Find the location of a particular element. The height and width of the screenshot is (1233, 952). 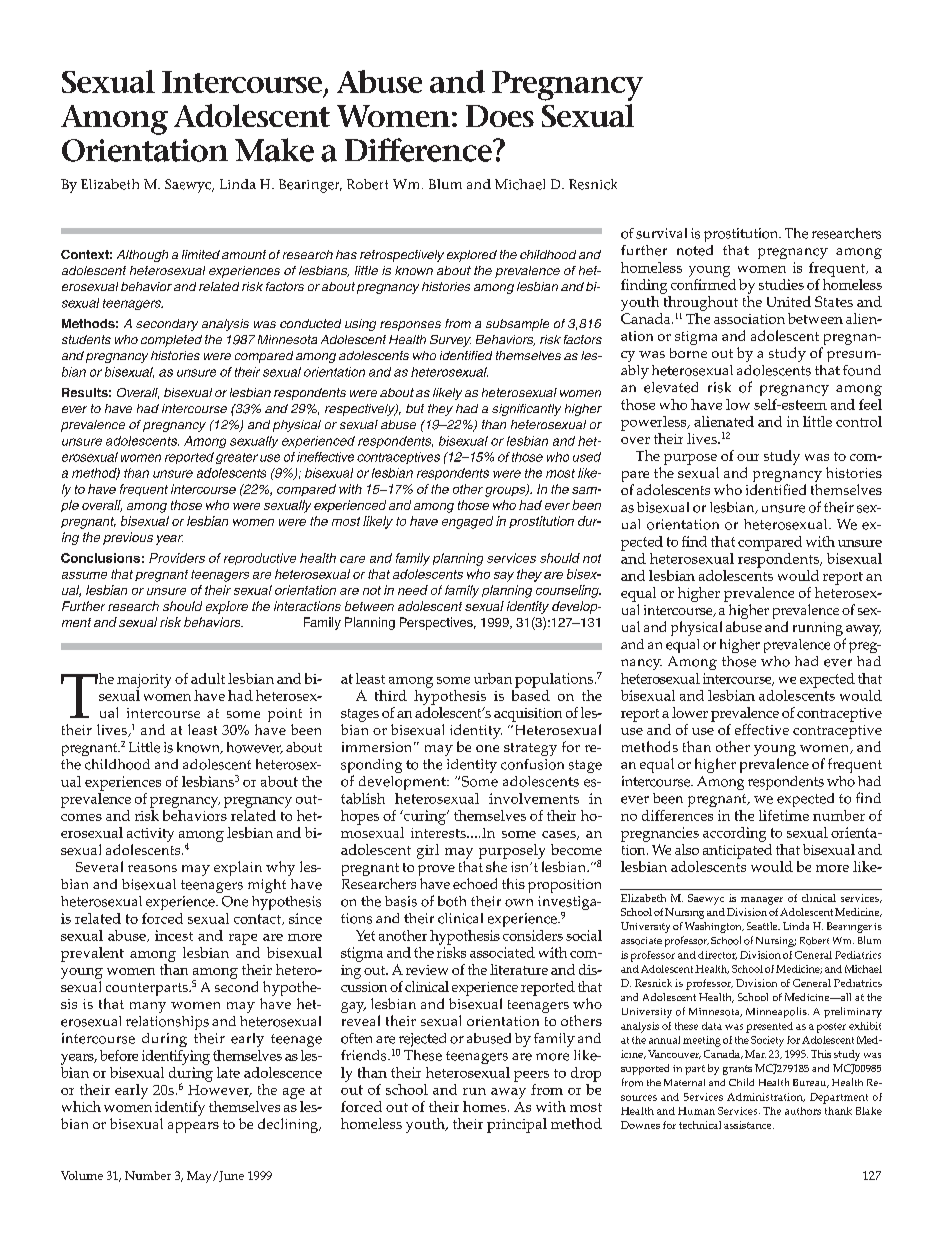

homes is located at coordinates (486, 1106).
